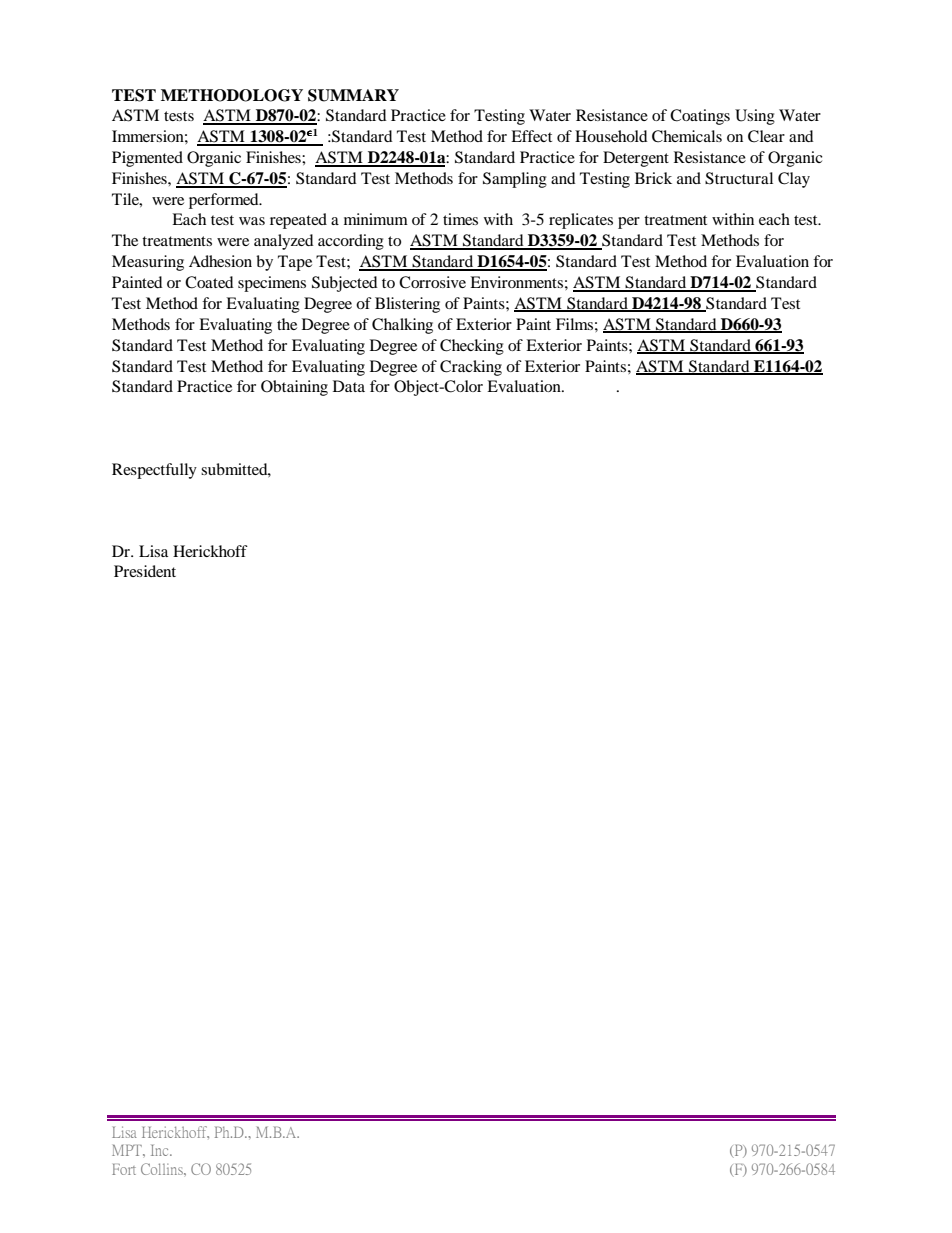  Describe the element at coordinates (163, 1169) in the page. I see `Collins` at that location.
